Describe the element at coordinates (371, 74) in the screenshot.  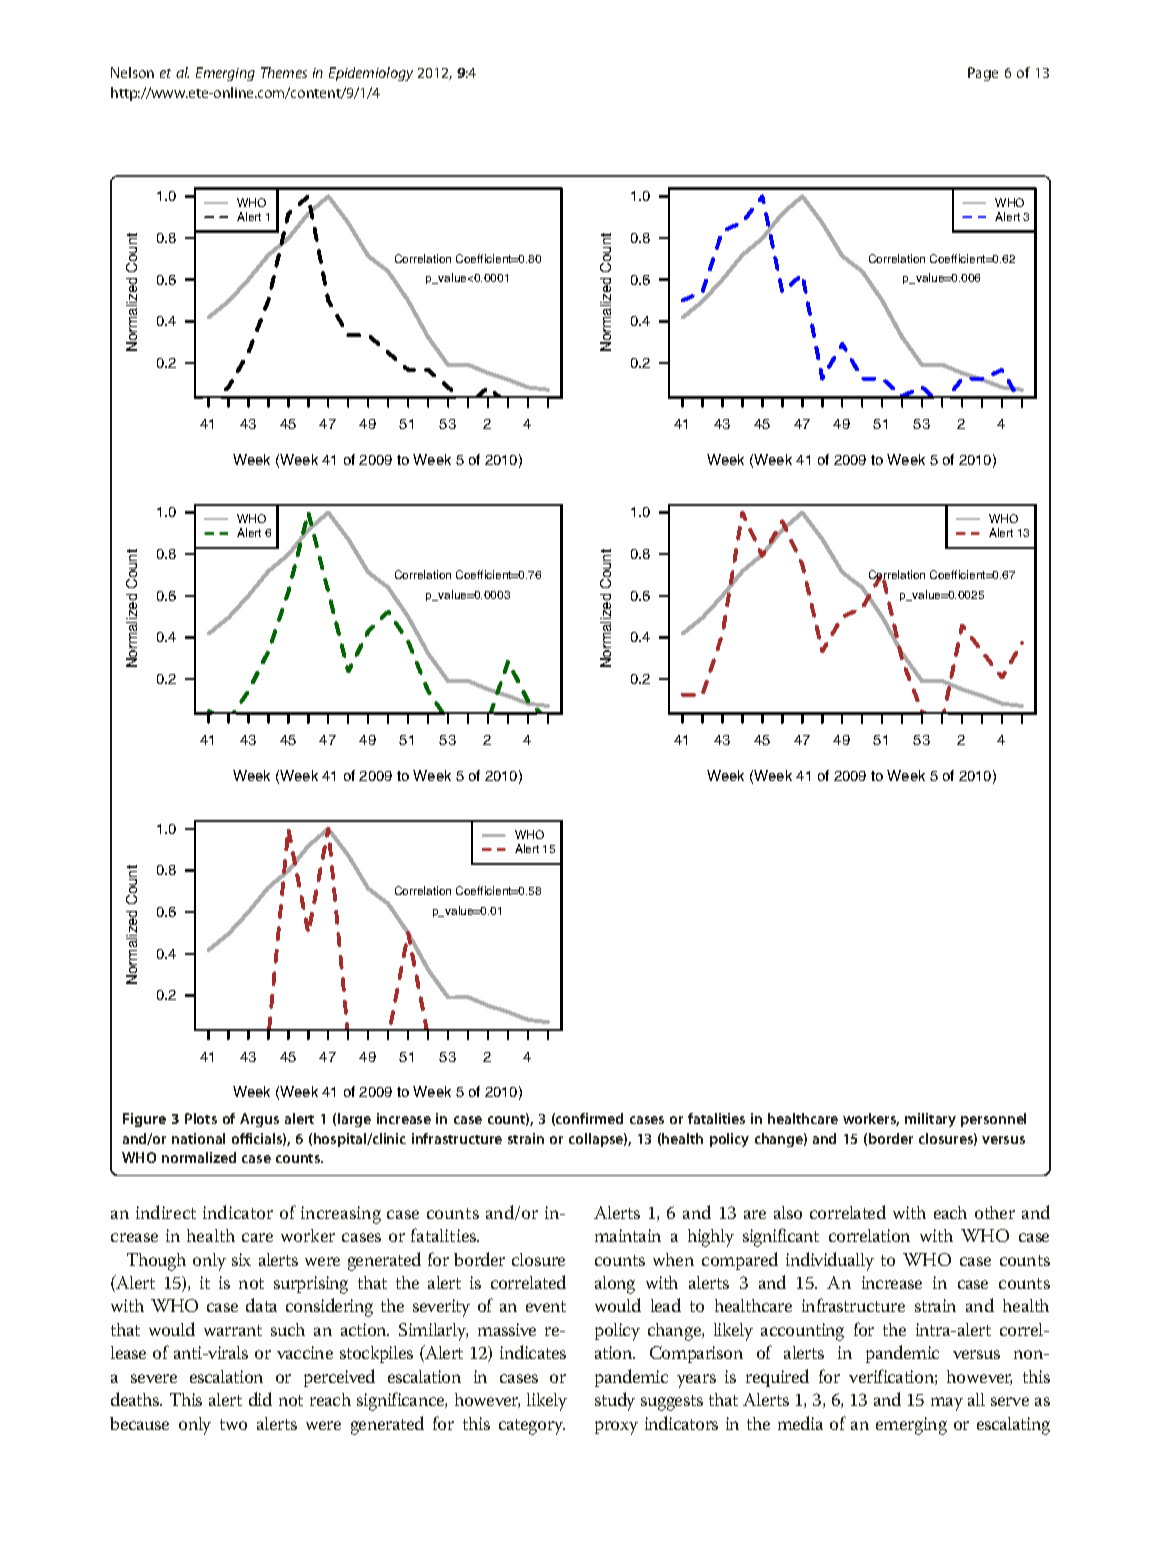
I see `Epidemiology` at that location.
